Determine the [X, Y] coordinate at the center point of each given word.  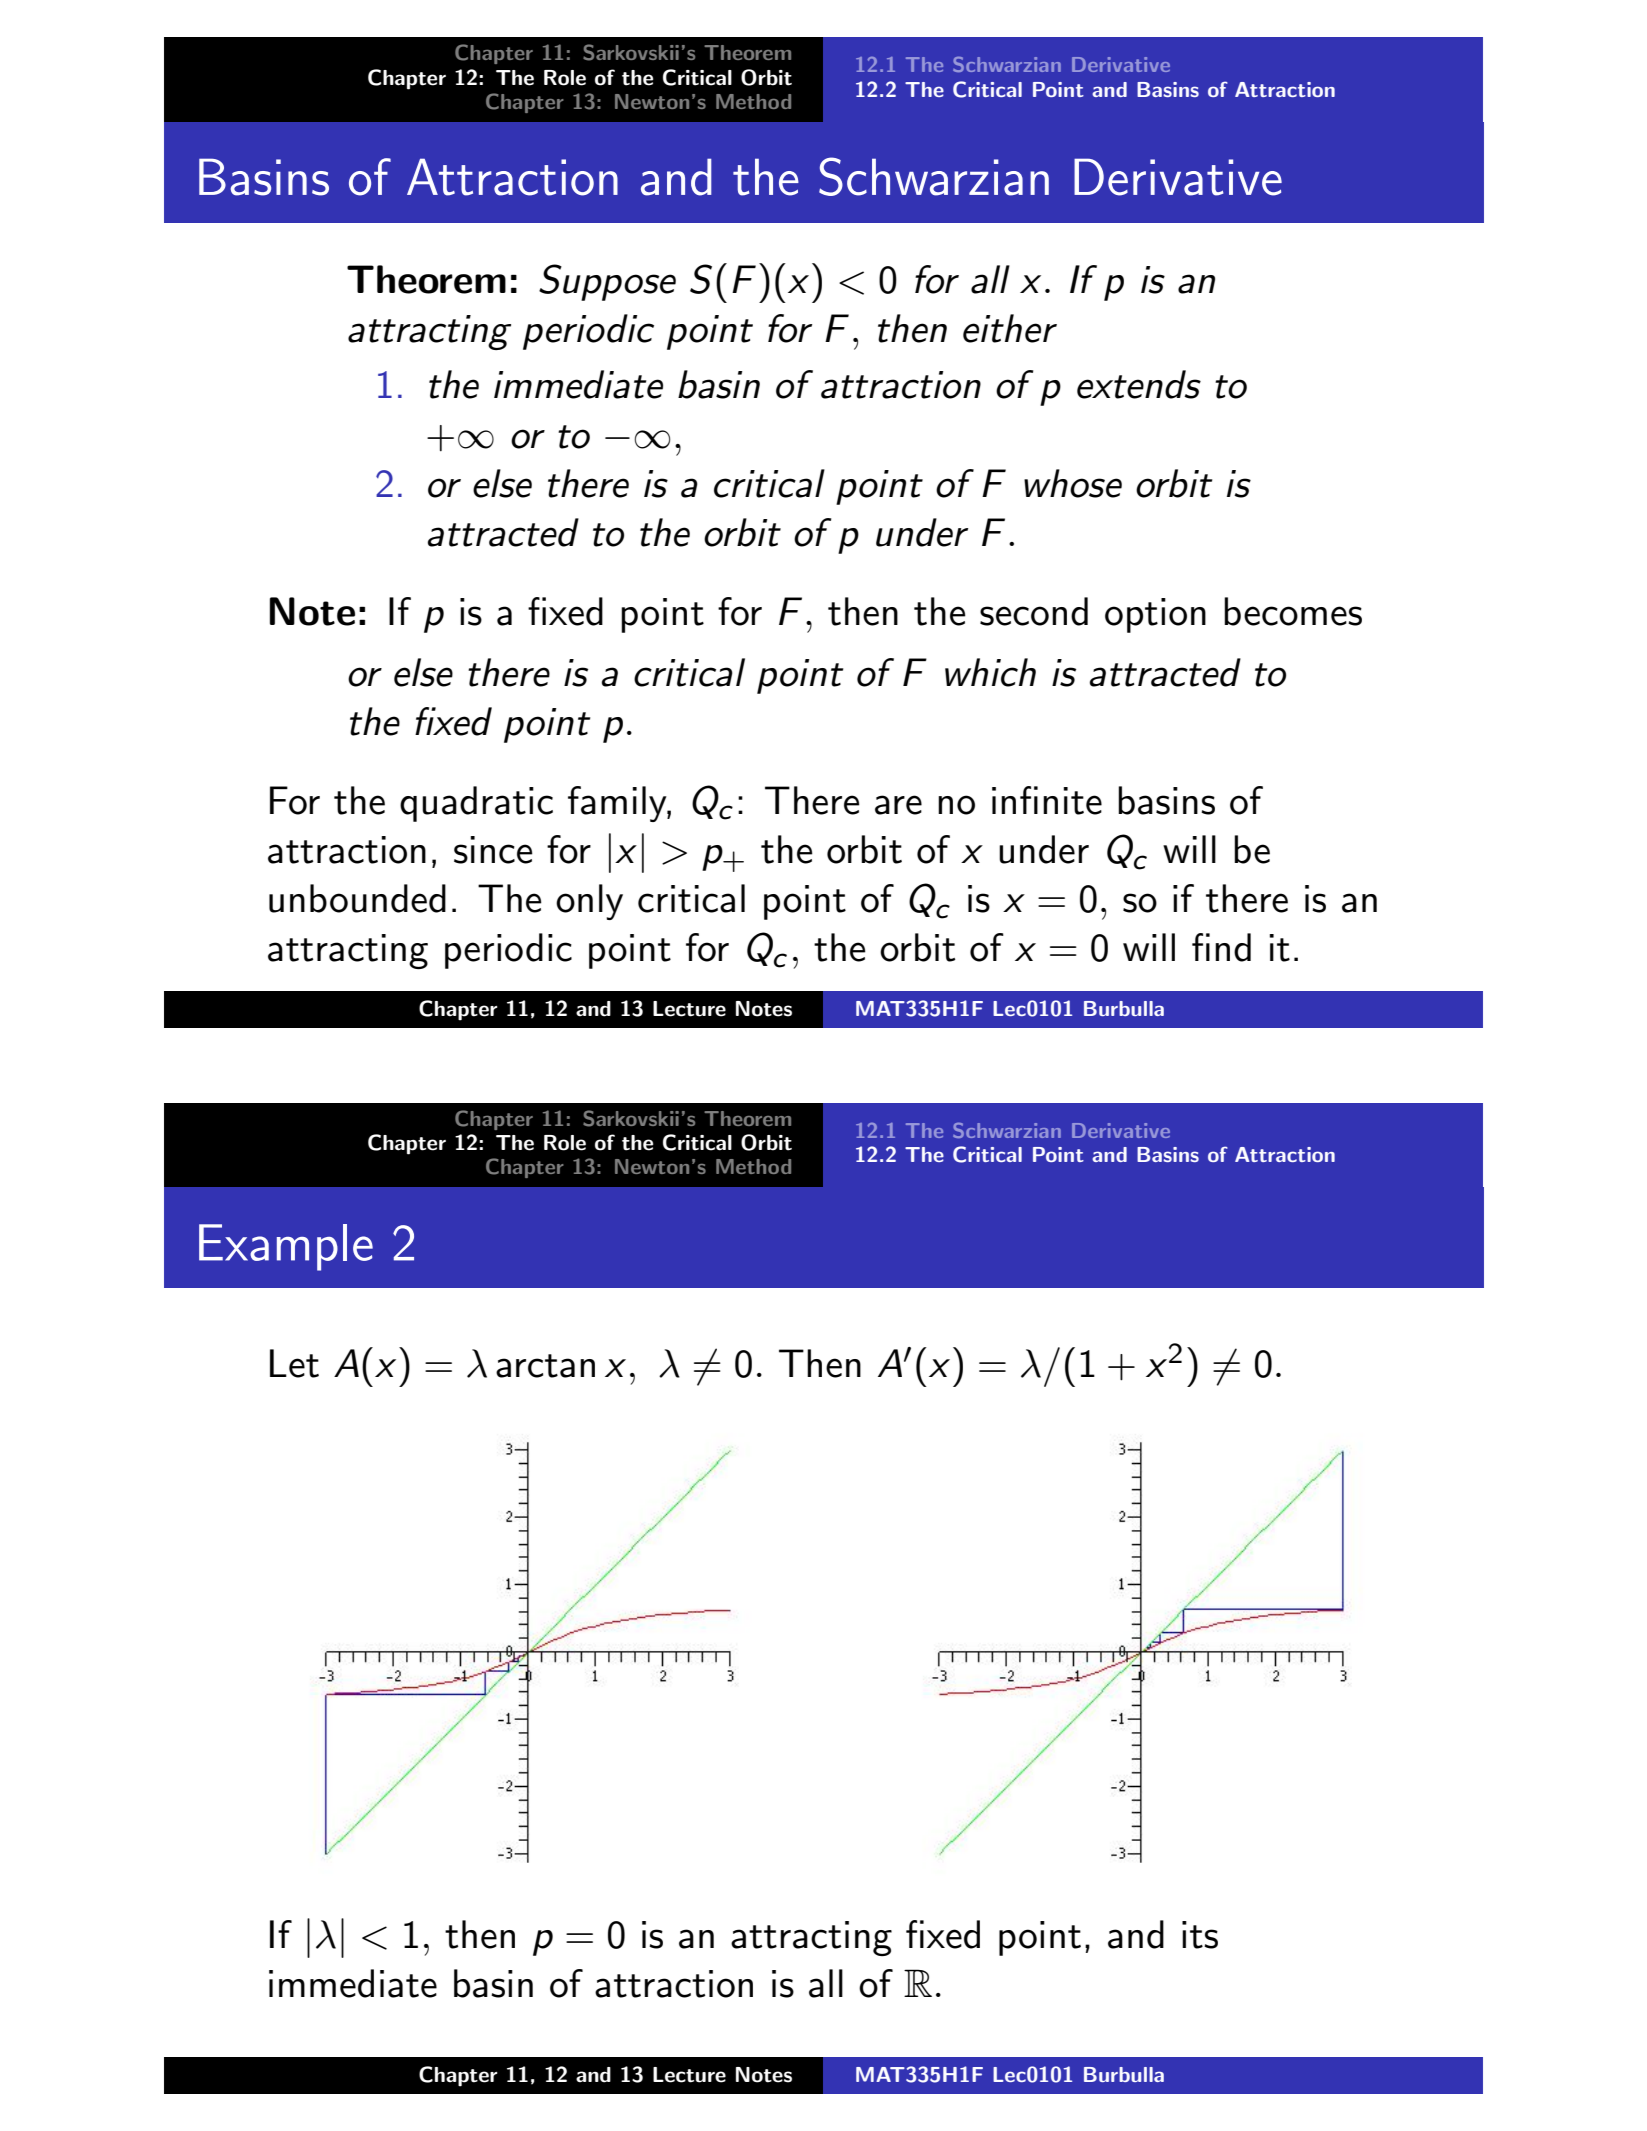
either [1010, 328]
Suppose [607, 282]
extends [1139, 384]
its [1200, 1935]
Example [286, 1247]
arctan [545, 1366]
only [589, 902]
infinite [1047, 800]
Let [294, 1363]
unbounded [357, 898]
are [898, 805]
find [1221, 947]
